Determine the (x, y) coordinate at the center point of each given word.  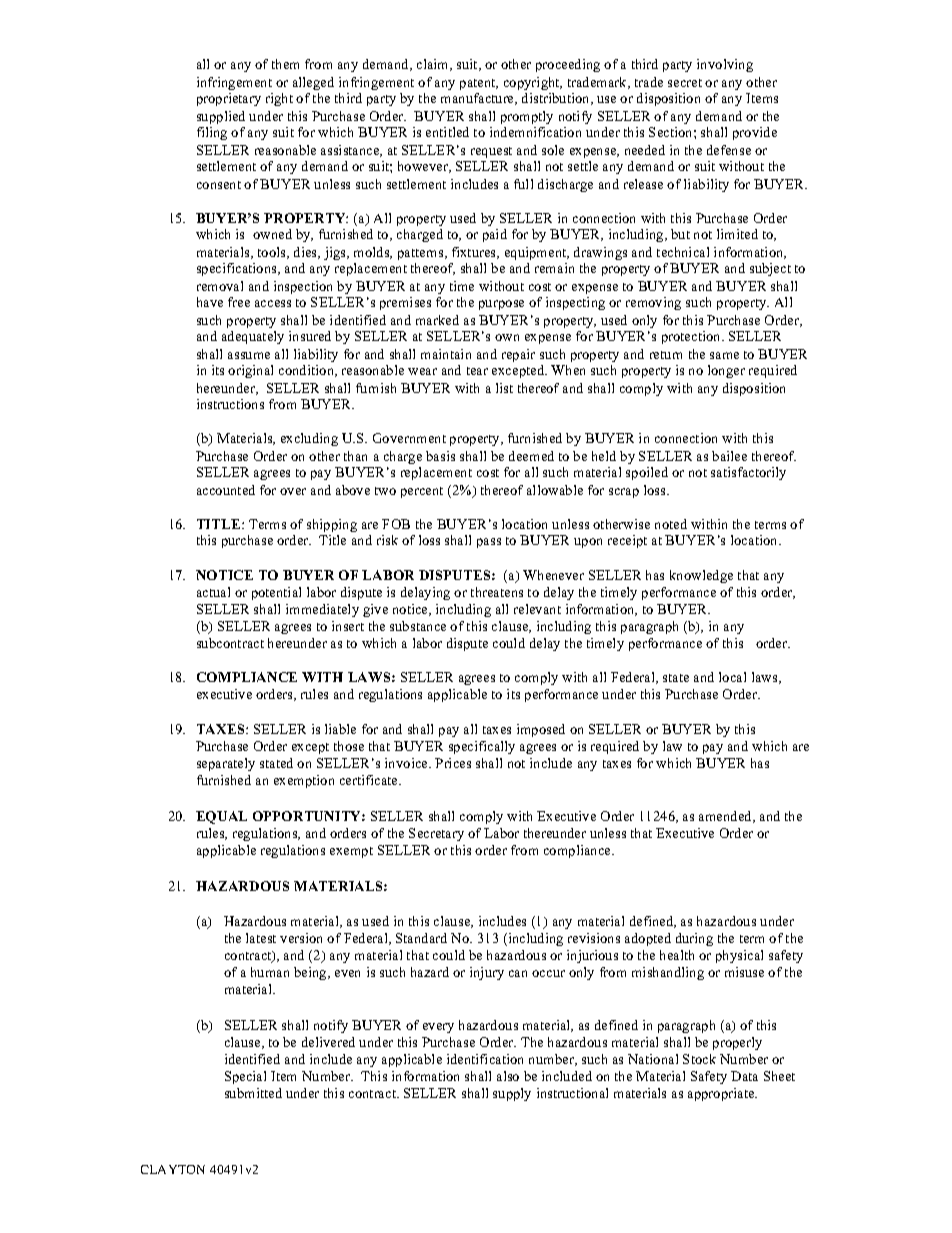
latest (261, 938)
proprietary (229, 99)
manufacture (479, 99)
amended (727, 817)
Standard (421, 938)
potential (276, 593)
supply (512, 1094)
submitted (253, 1093)
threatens (497, 592)
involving (725, 65)
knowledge (701, 576)
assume (249, 355)
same (724, 355)
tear (477, 371)
